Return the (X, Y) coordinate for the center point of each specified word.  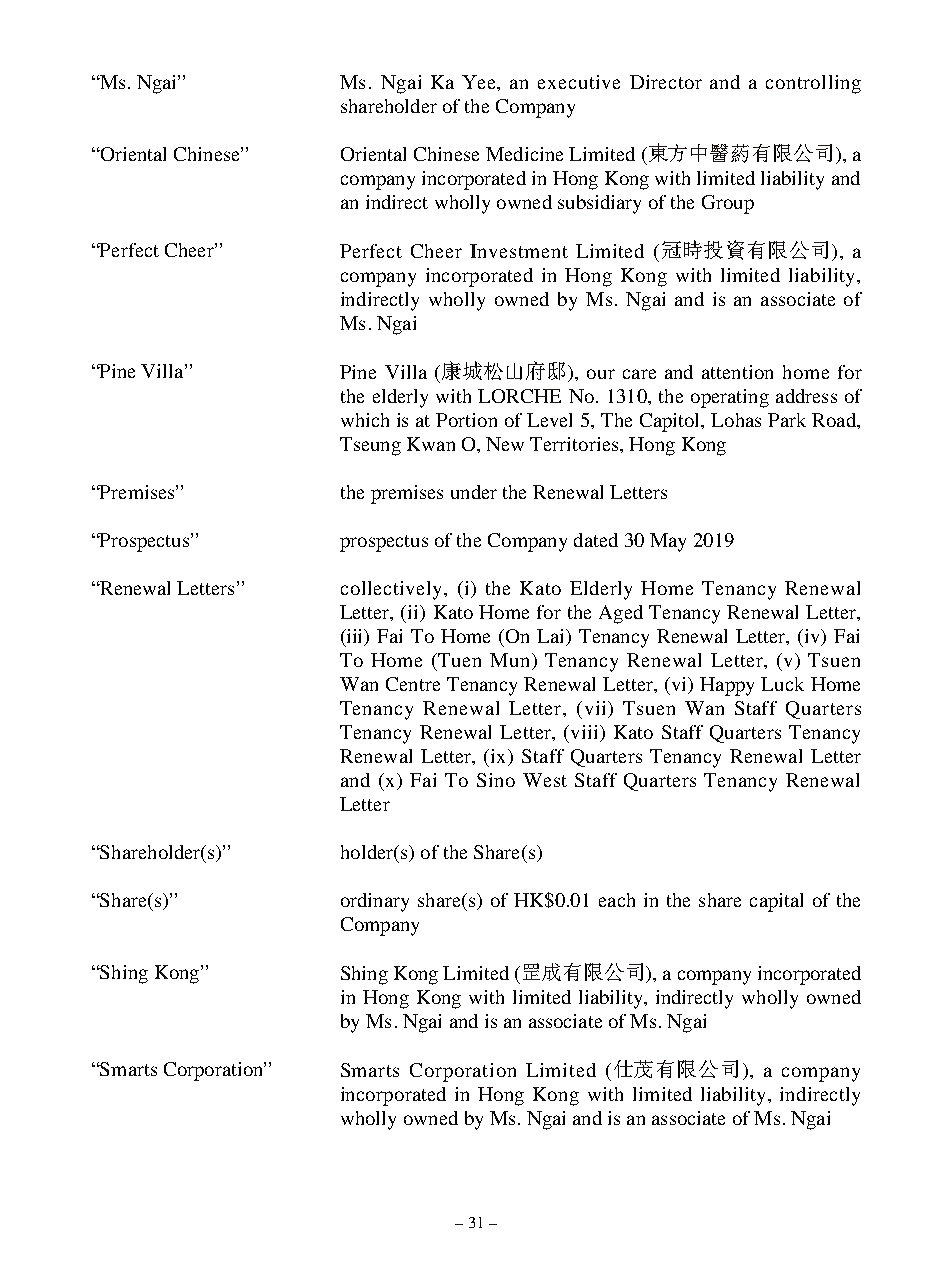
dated (596, 540)
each (617, 900)
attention (737, 372)
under (474, 492)
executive (579, 82)
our (601, 374)
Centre (413, 684)
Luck (782, 684)
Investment (519, 251)
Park (787, 420)
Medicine (524, 154)
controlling (813, 84)
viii (584, 733)
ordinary (375, 902)
